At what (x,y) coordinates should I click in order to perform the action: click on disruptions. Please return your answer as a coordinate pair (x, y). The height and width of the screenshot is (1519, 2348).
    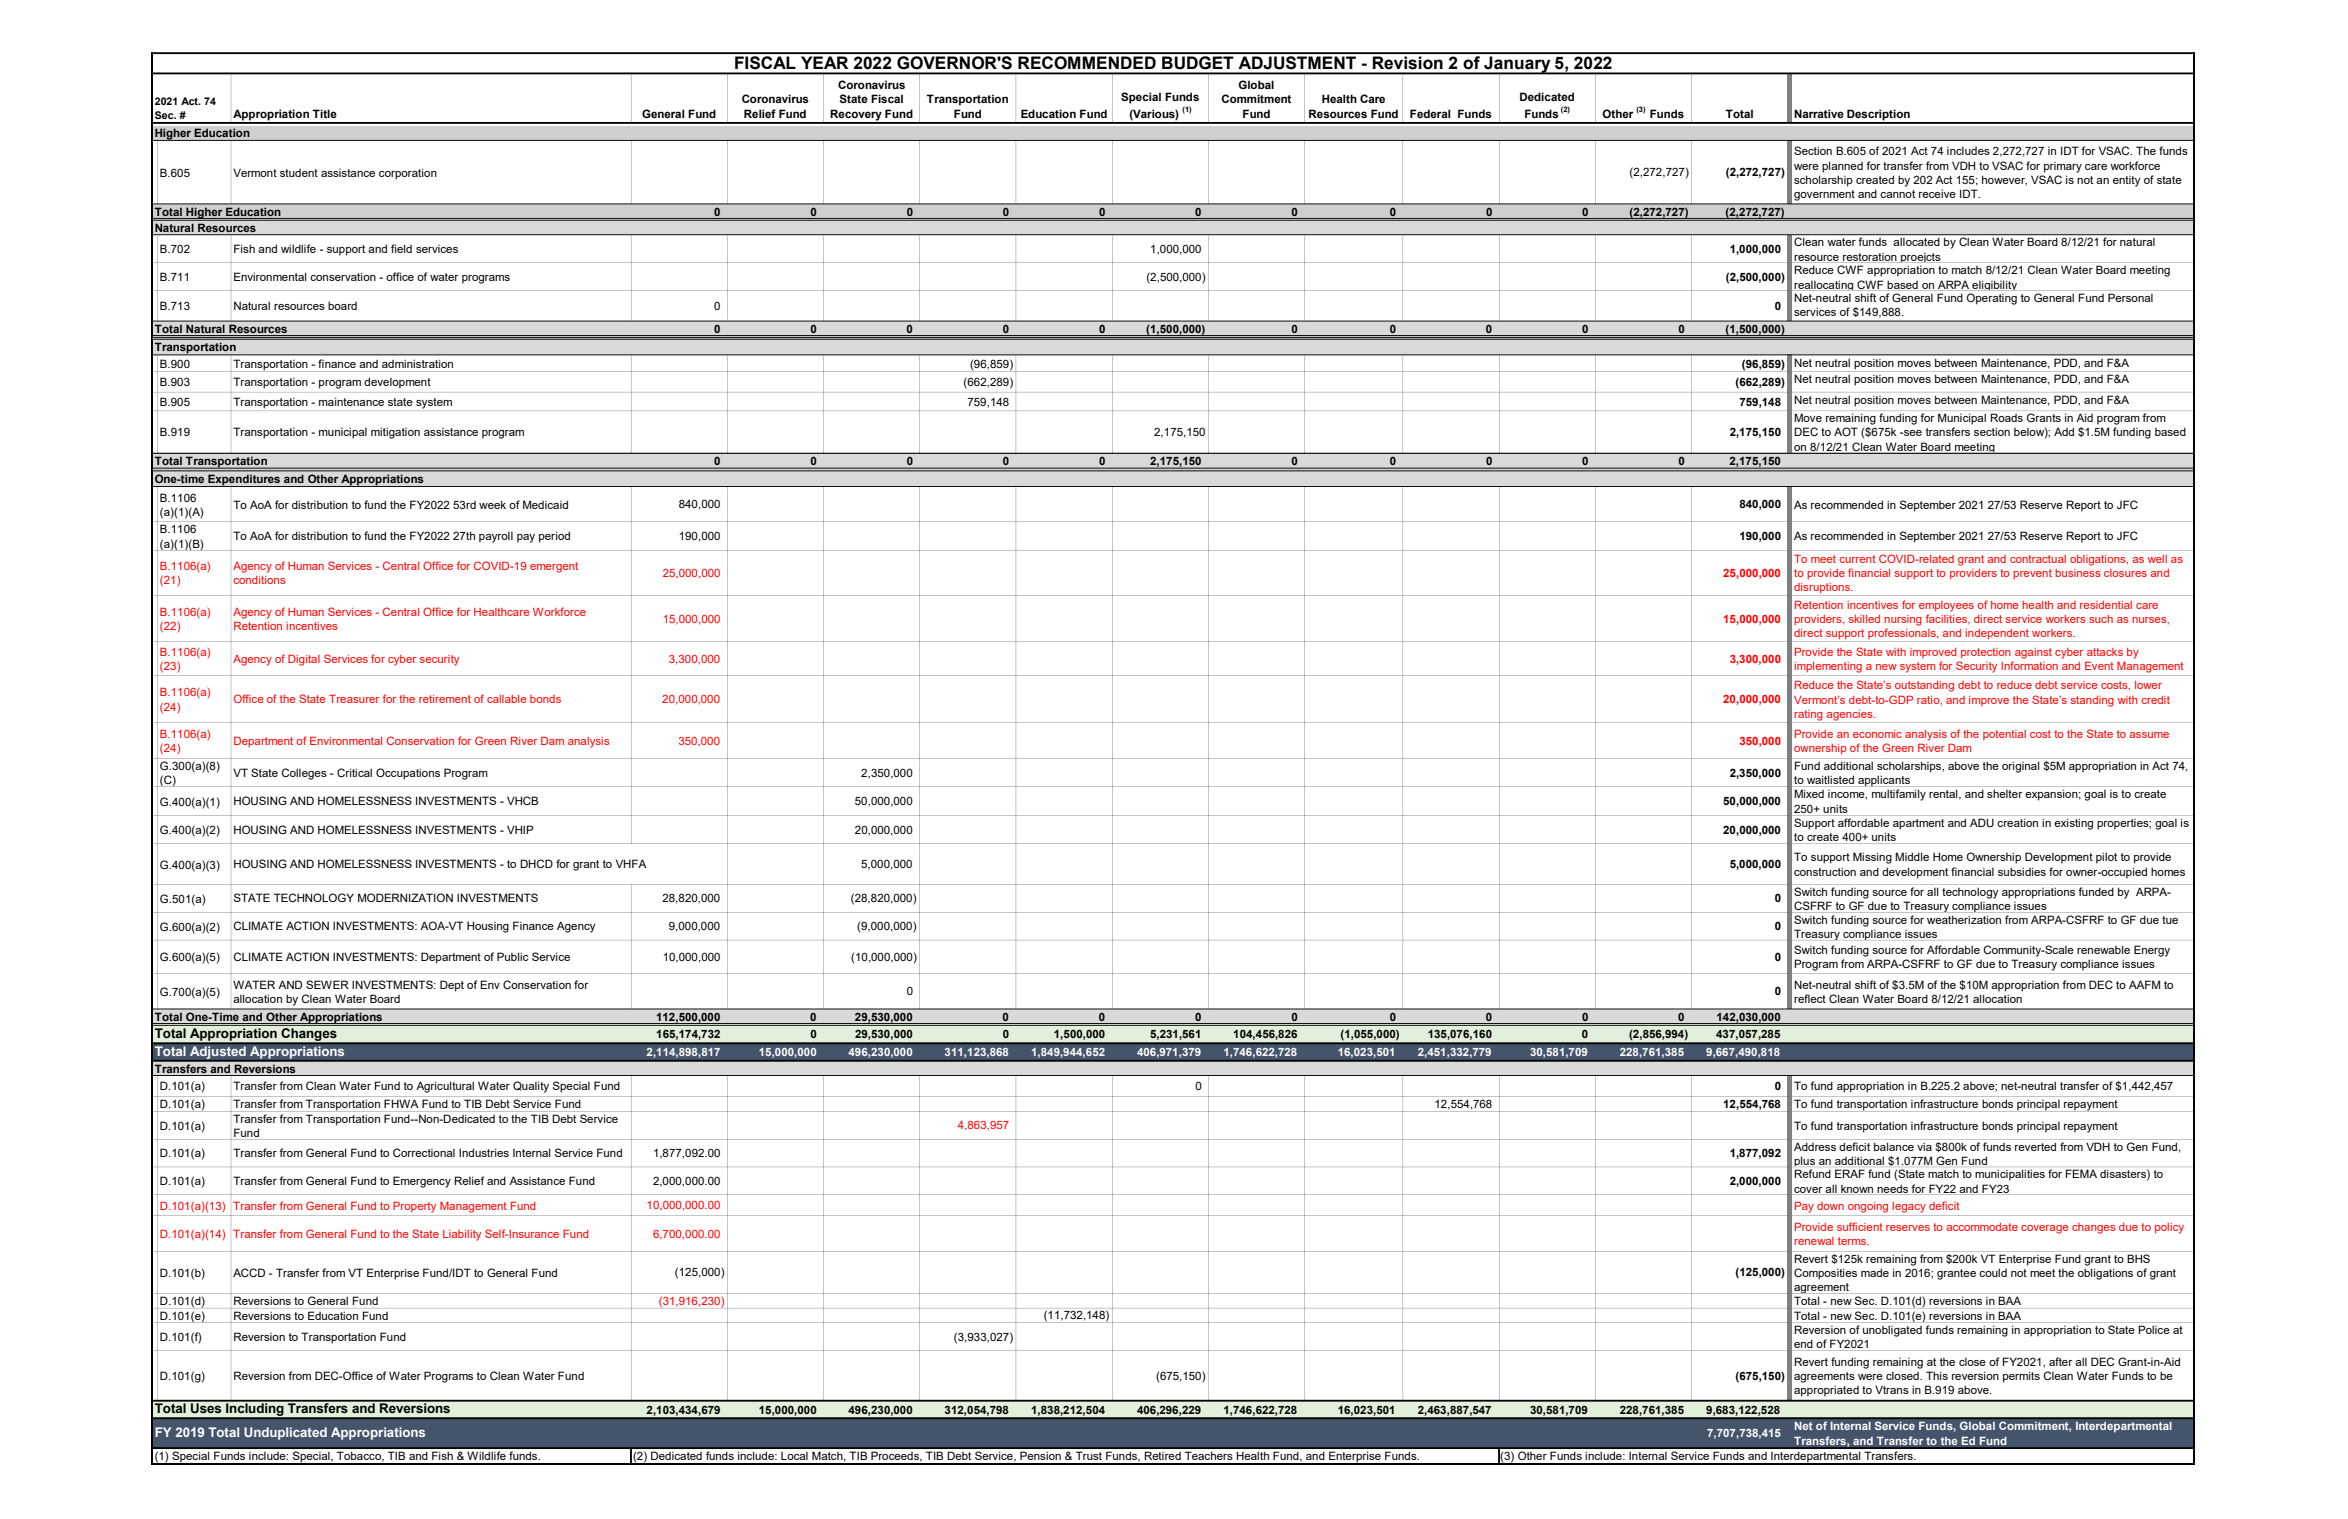
    Looking at the image, I should click on (1822, 589).
